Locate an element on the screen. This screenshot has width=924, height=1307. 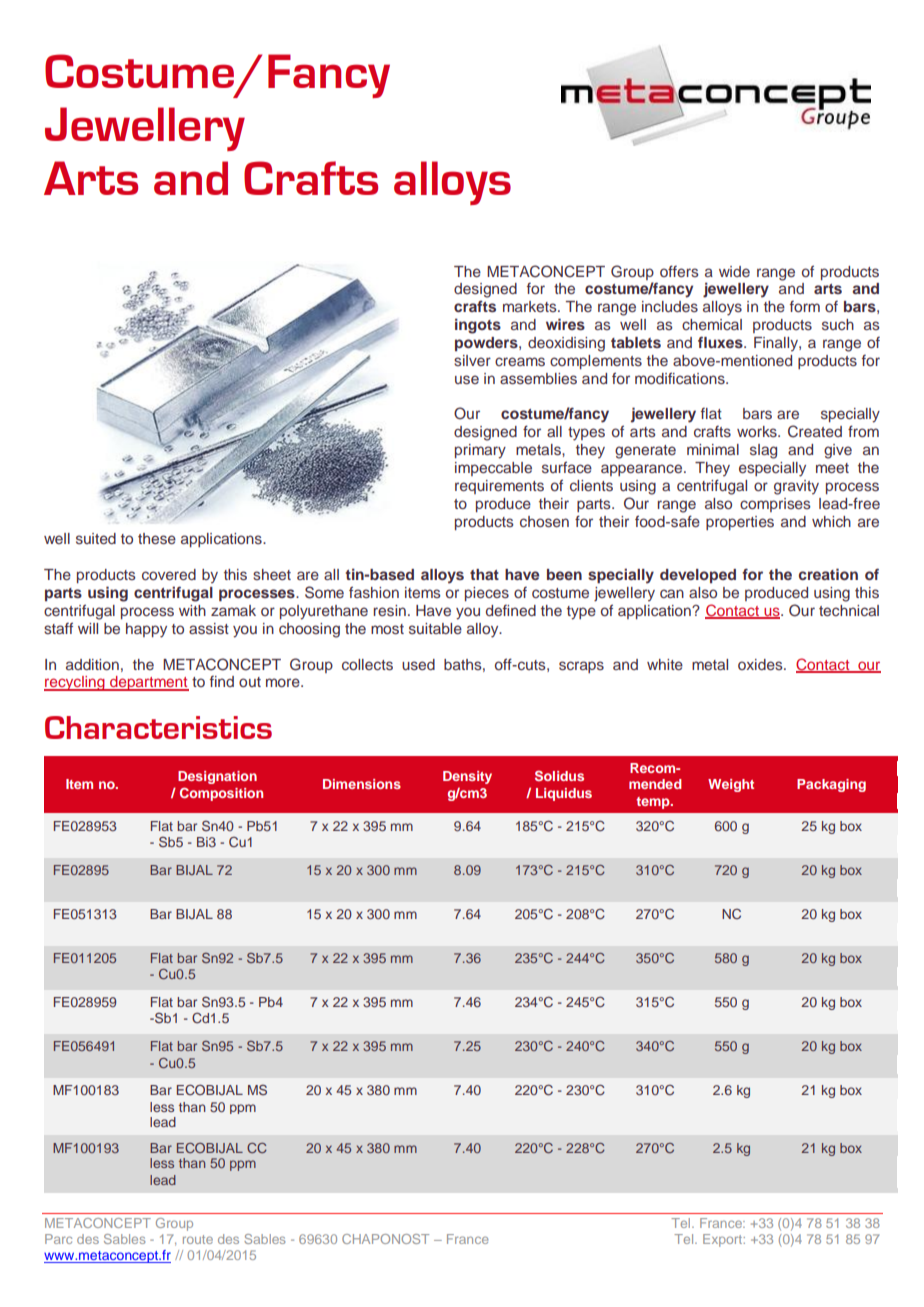
creation is located at coordinates (828, 574).
